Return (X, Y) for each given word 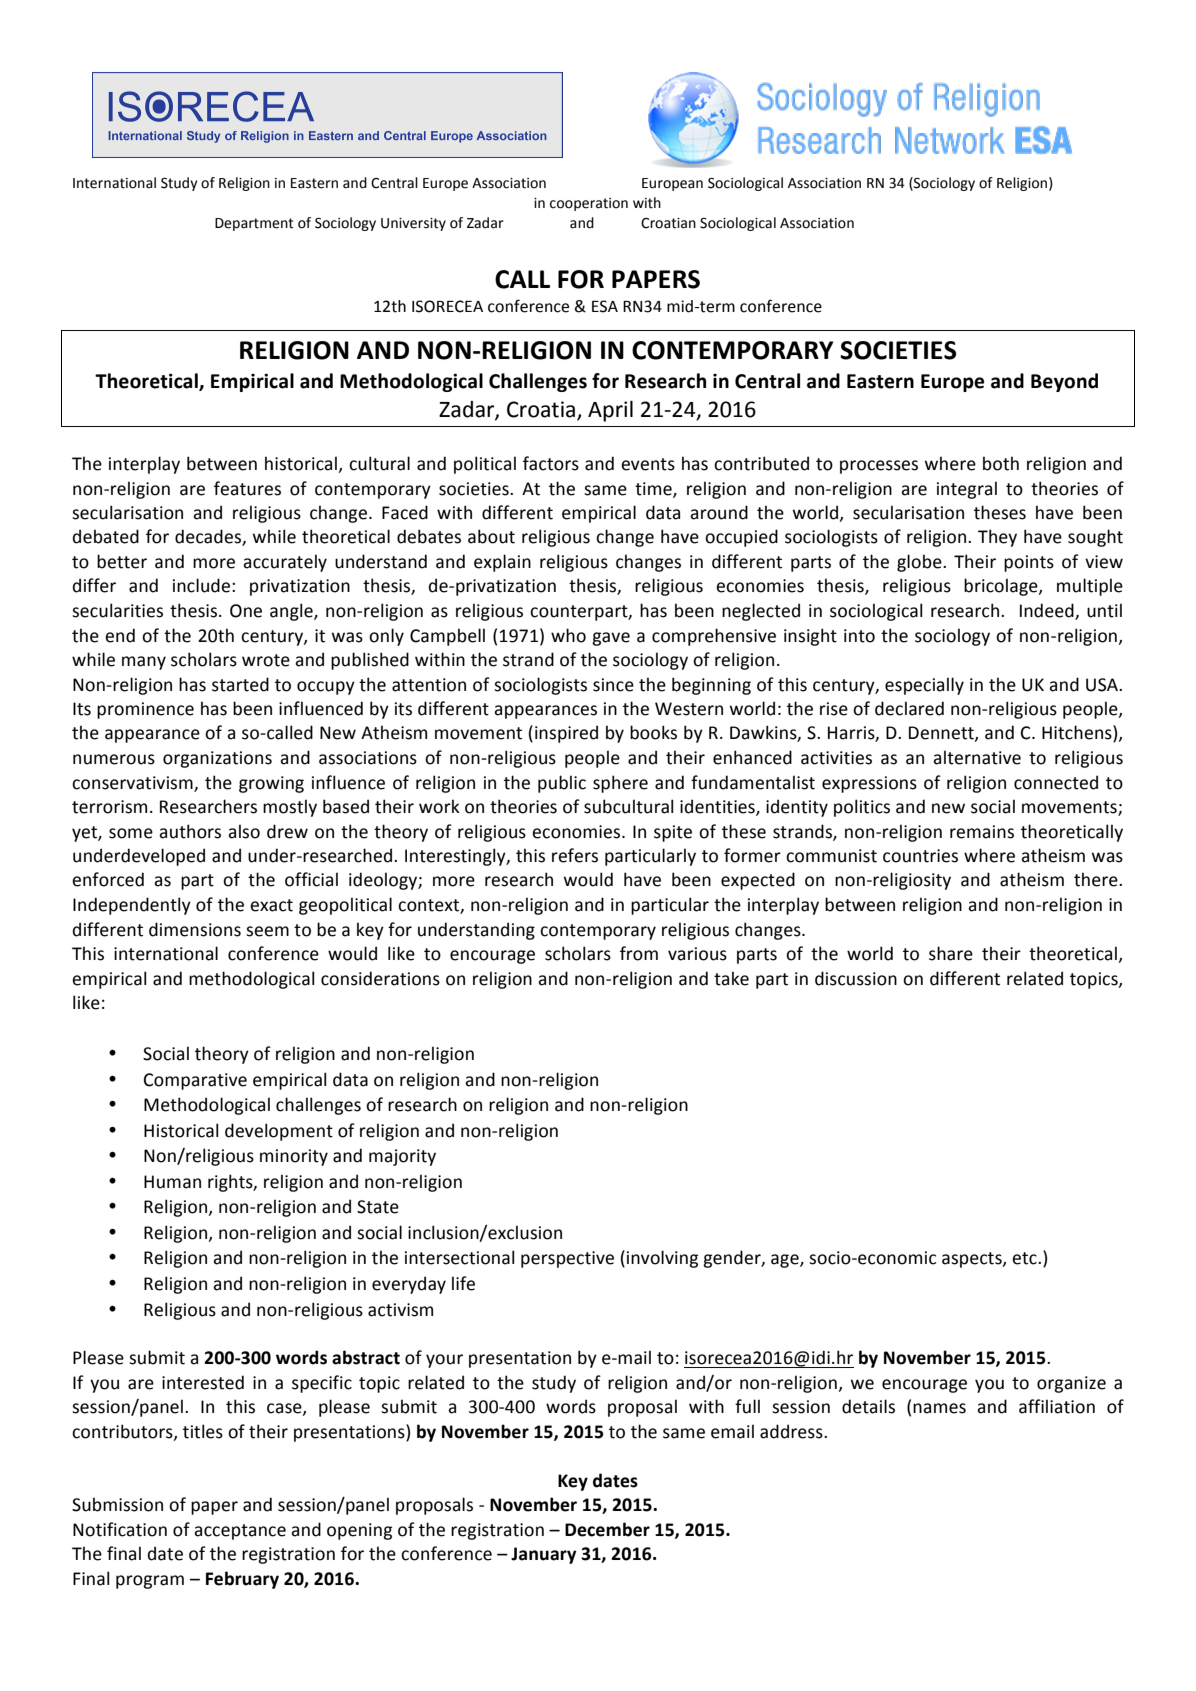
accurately (285, 563)
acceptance (240, 1532)
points (1029, 563)
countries (920, 856)
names (939, 1408)
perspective (567, 1259)
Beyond (1064, 382)
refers (575, 855)
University (413, 224)
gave (611, 639)
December (607, 1529)
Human (172, 1182)
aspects (973, 1260)
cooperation (589, 204)
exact (271, 905)
